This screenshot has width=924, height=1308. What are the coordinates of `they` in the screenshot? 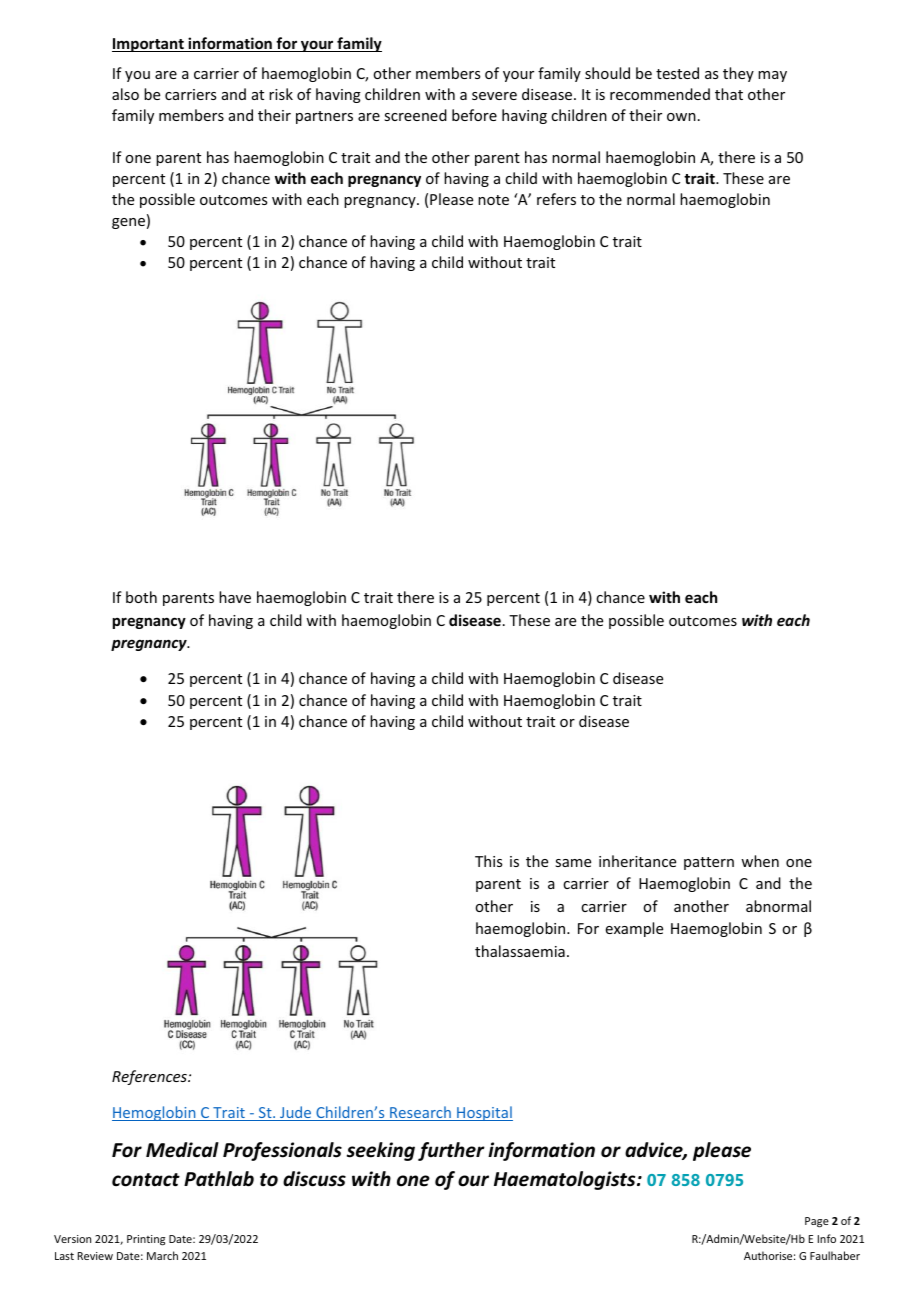 It's located at (738, 74).
